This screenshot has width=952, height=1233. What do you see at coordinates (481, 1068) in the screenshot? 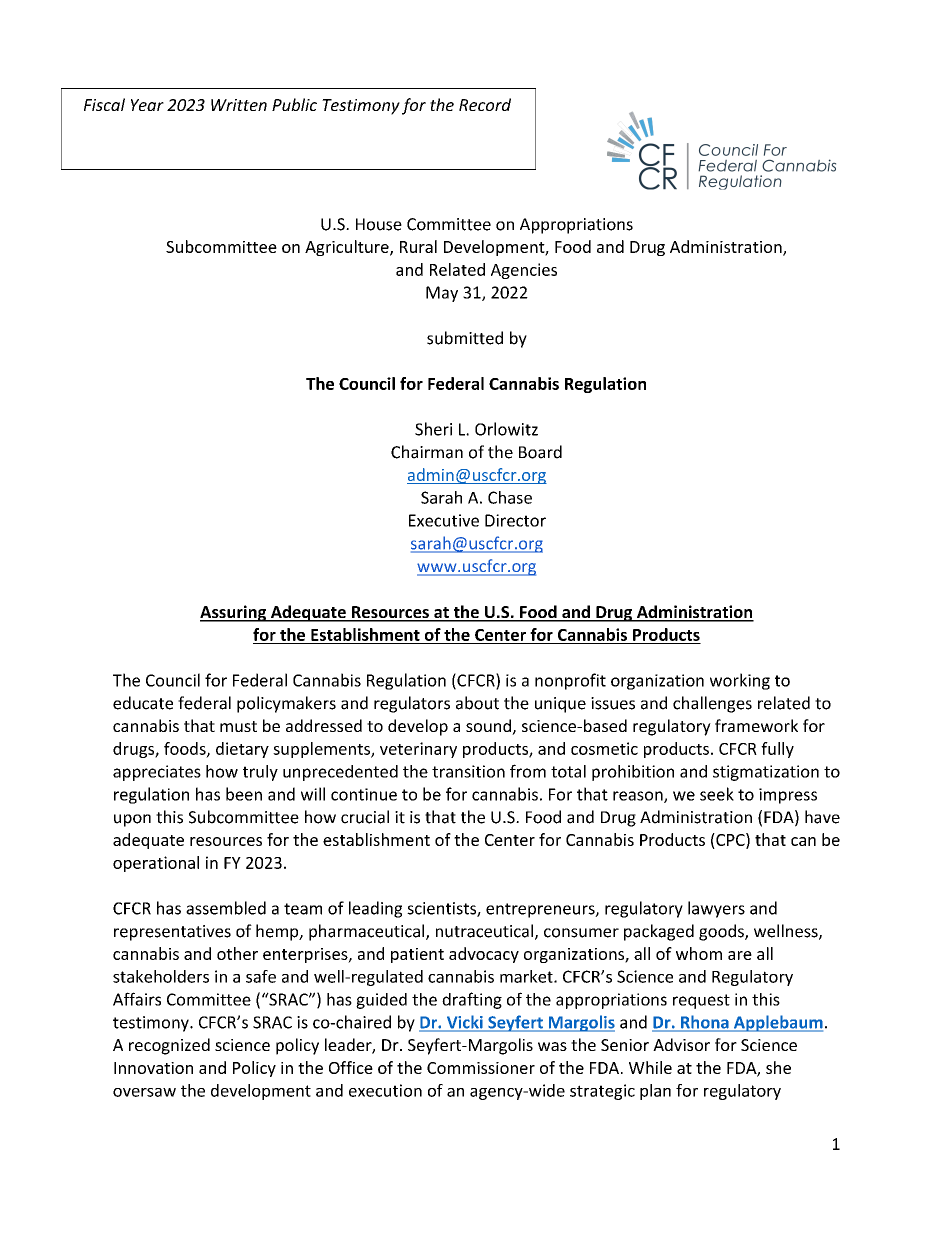
I see `Commissioner` at bounding box center [481, 1068].
